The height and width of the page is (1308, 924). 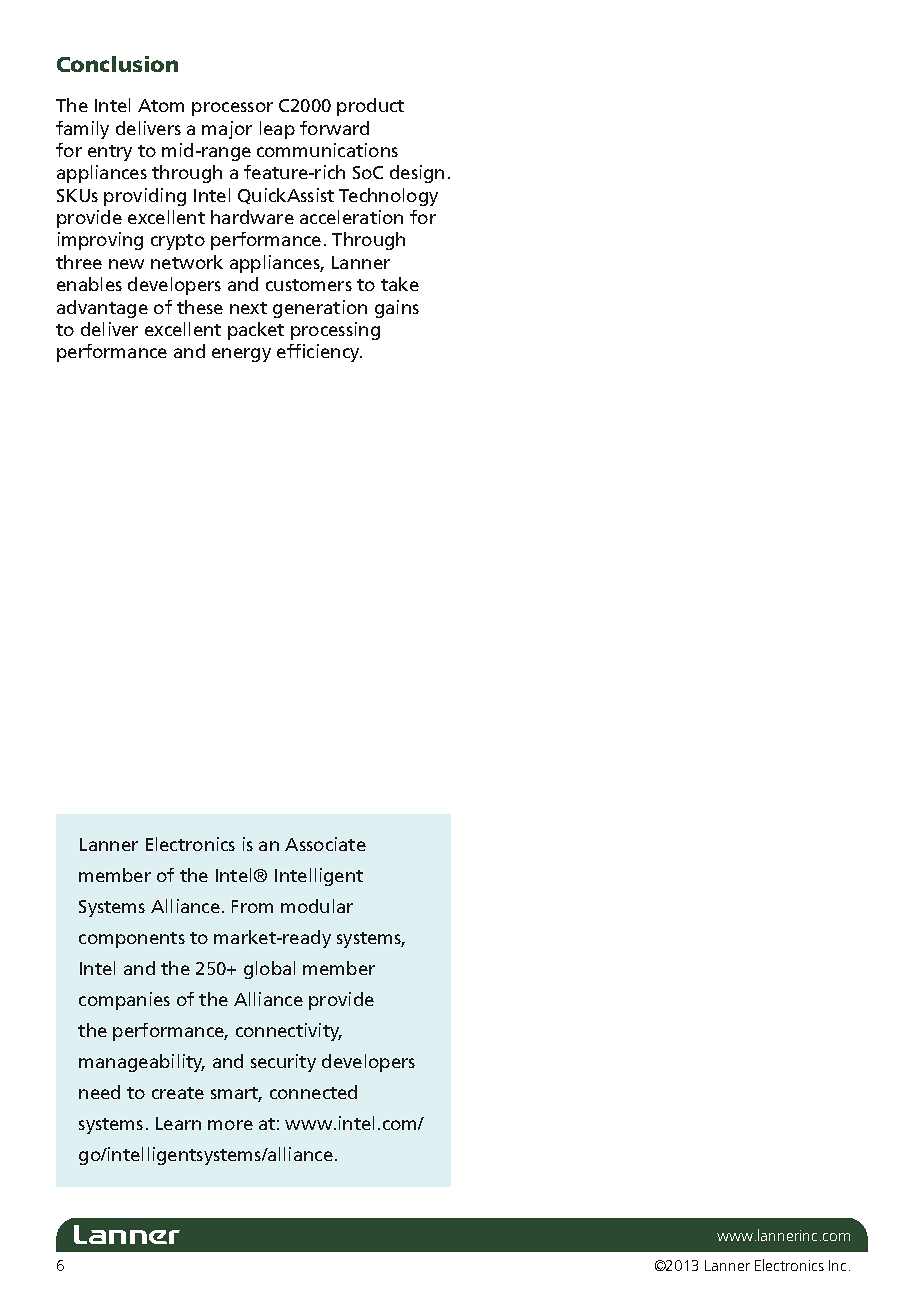 What do you see at coordinates (252, 906) in the page?
I see `From` at bounding box center [252, 906].
